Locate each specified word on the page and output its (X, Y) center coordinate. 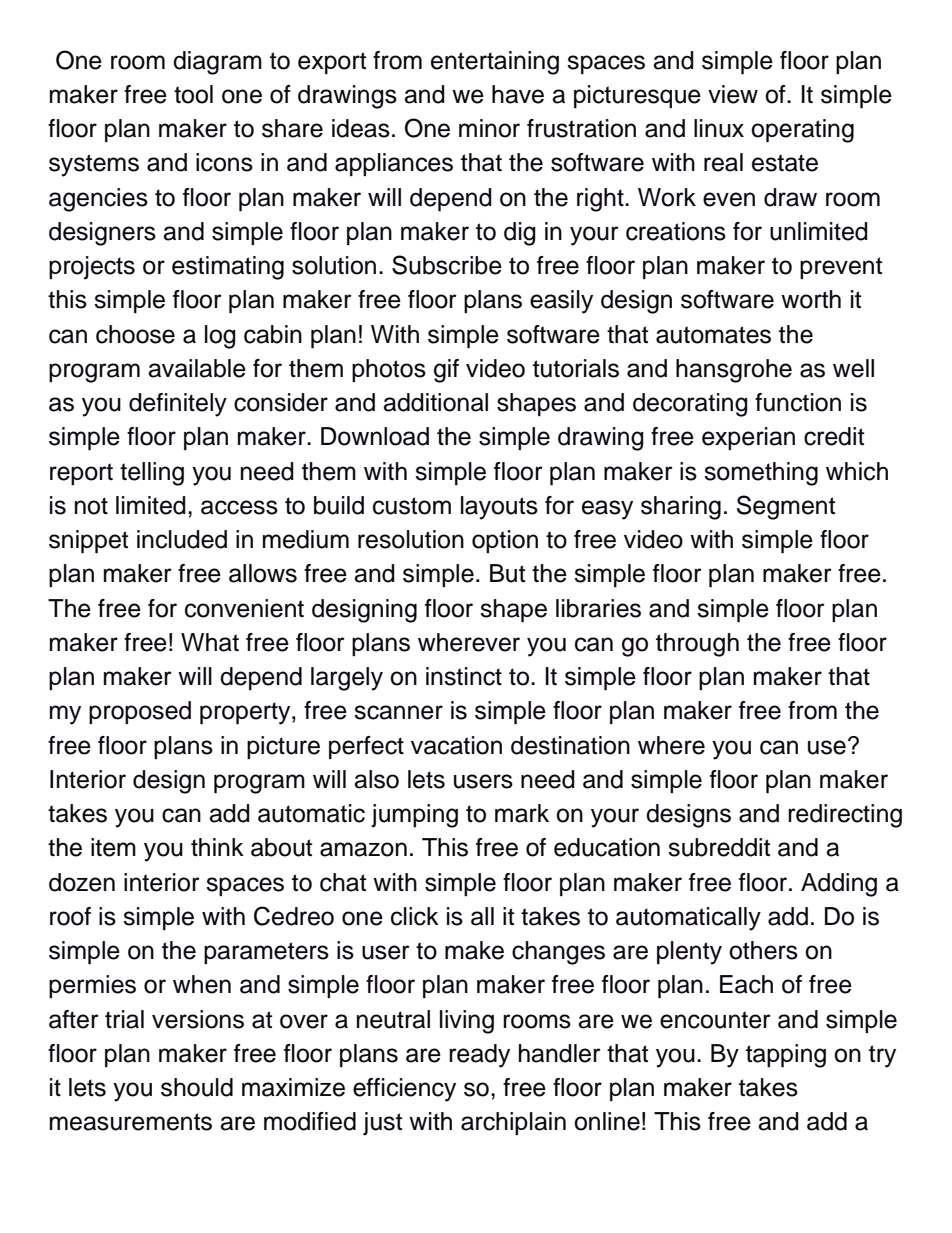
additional (435, 402)
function (798, 402)
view (733, 94)
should (197, 1087)
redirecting (845, 816)
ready (479, 1056)
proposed (140, 712)
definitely (178, 405)
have (518, 94)
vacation (456, 745)
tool (193, 94)
